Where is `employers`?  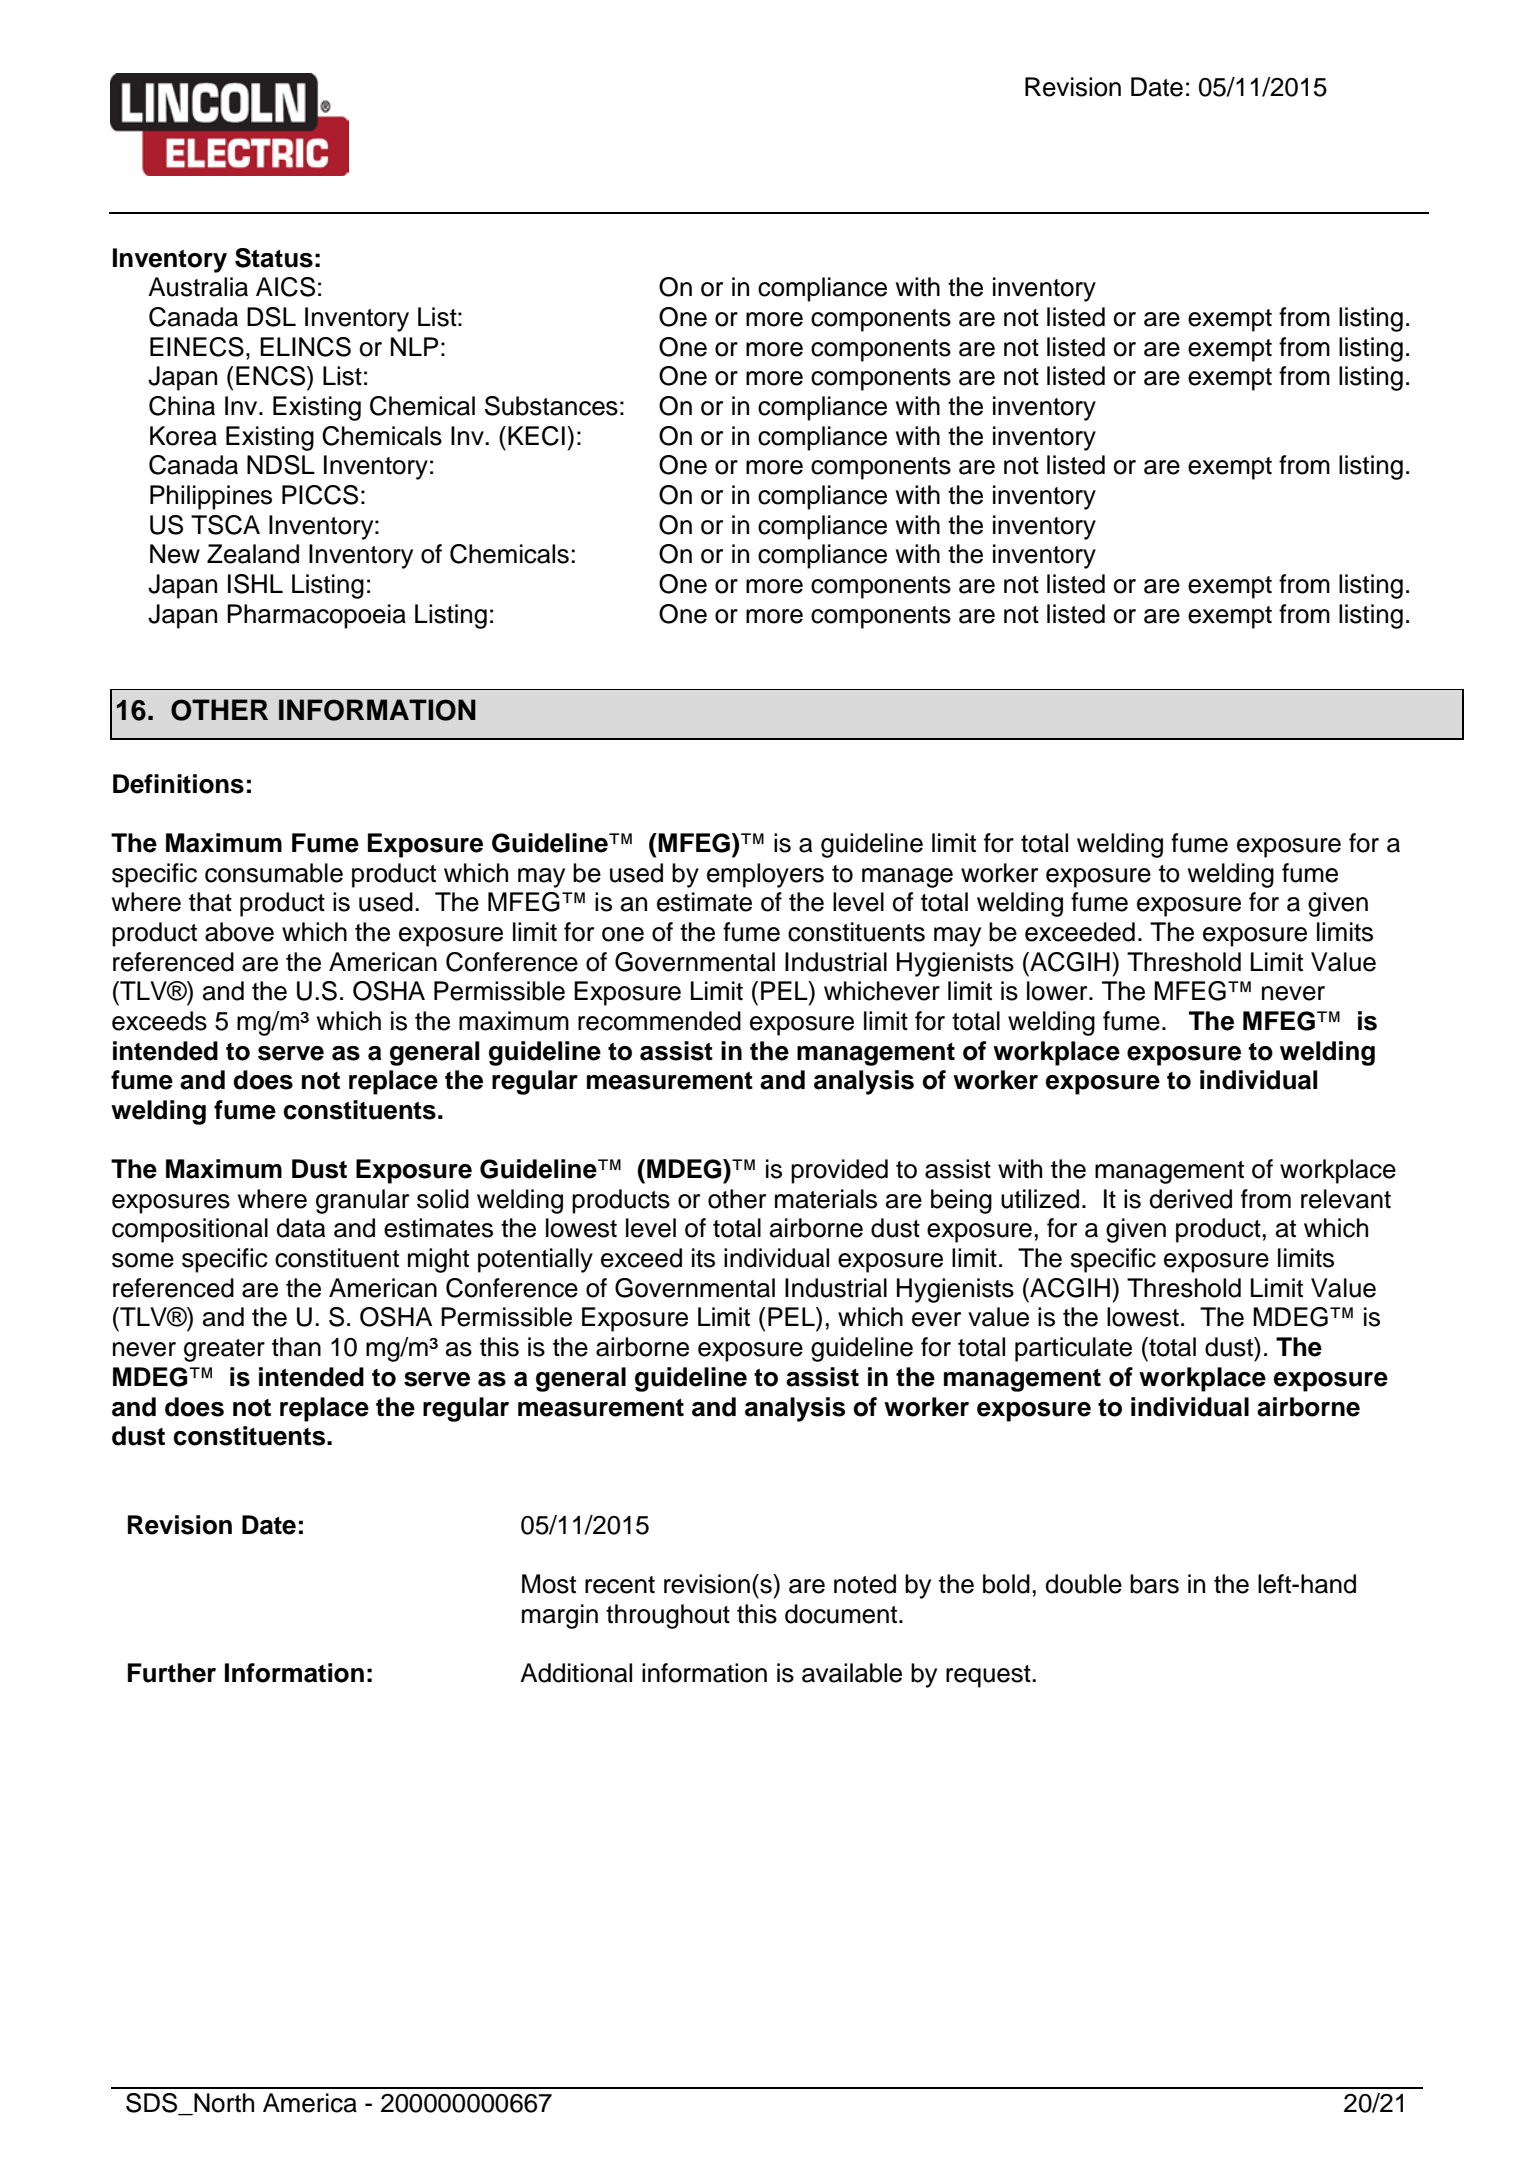
employers is located at coordinates (765, 875).
